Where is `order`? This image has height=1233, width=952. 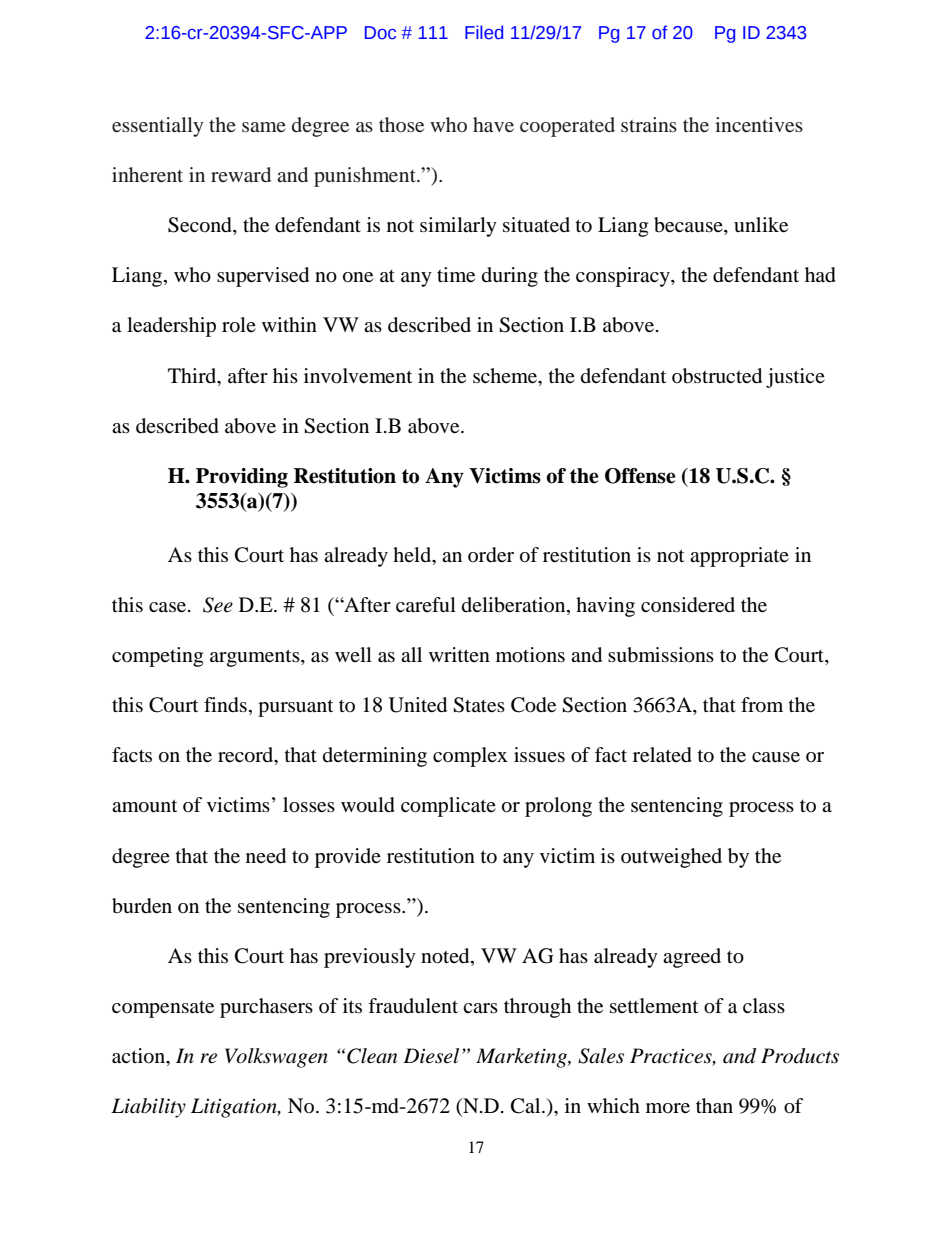
order is located at coordinates (491, 555).
